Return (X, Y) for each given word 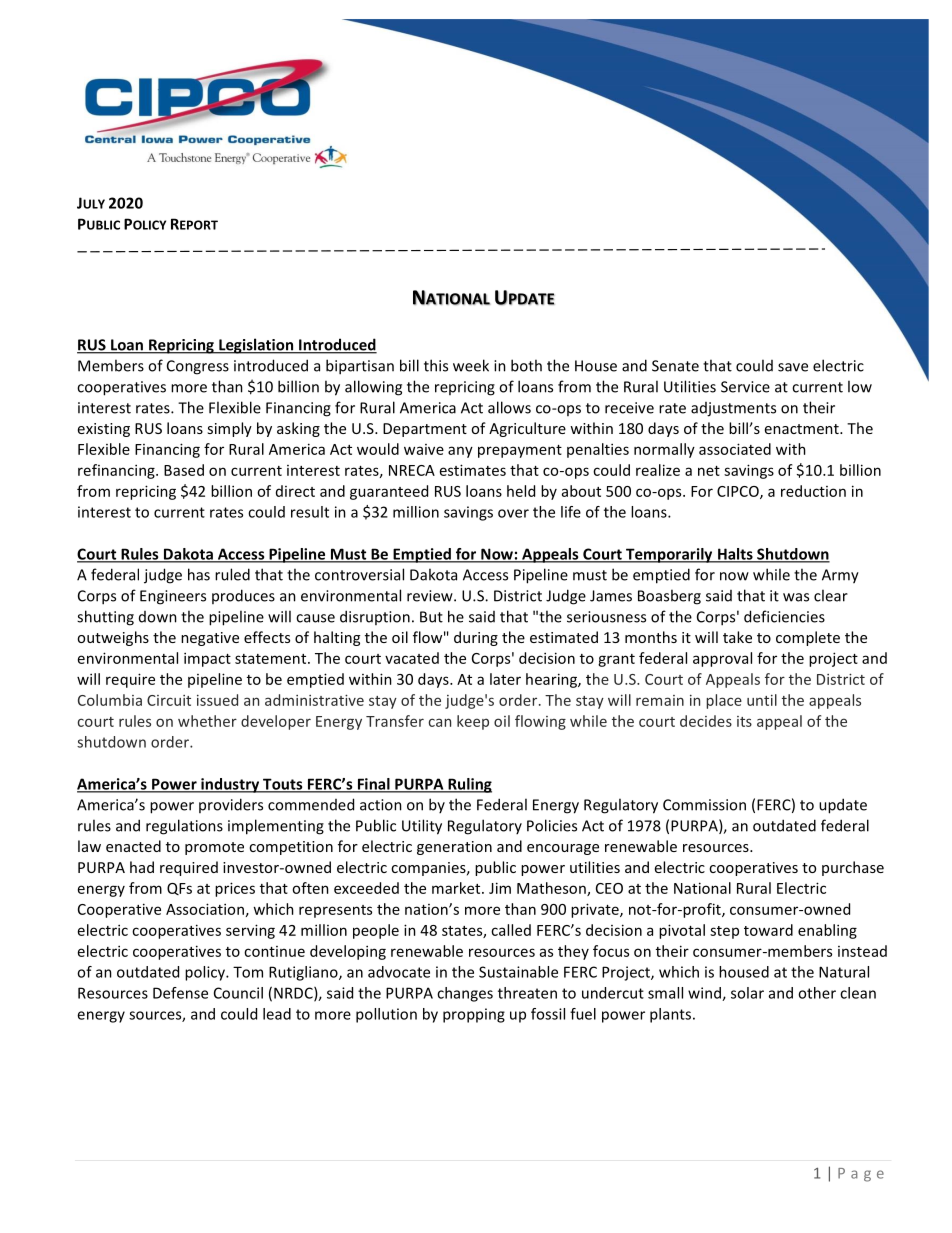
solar (747, 993)
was (796, 597)
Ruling (469, 785)
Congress (198, 367)
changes (465, 994)
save (793, 367)
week (471, 365)
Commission (704, 805)
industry (230, 785)
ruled (232, 574)
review (431, 596)
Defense (180, 993)
